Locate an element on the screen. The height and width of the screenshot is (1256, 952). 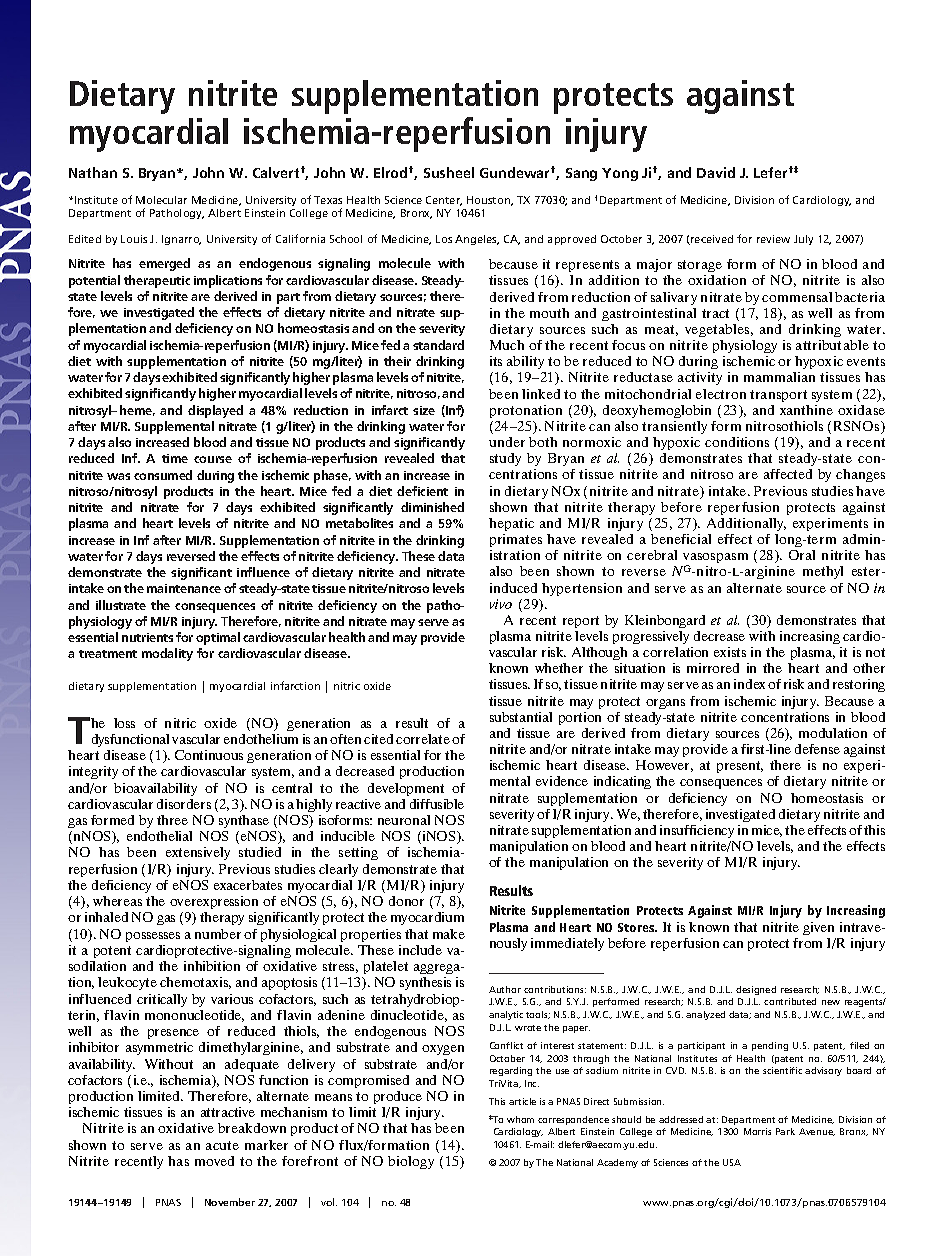
hepatic is located at coordinates (511, 524).
